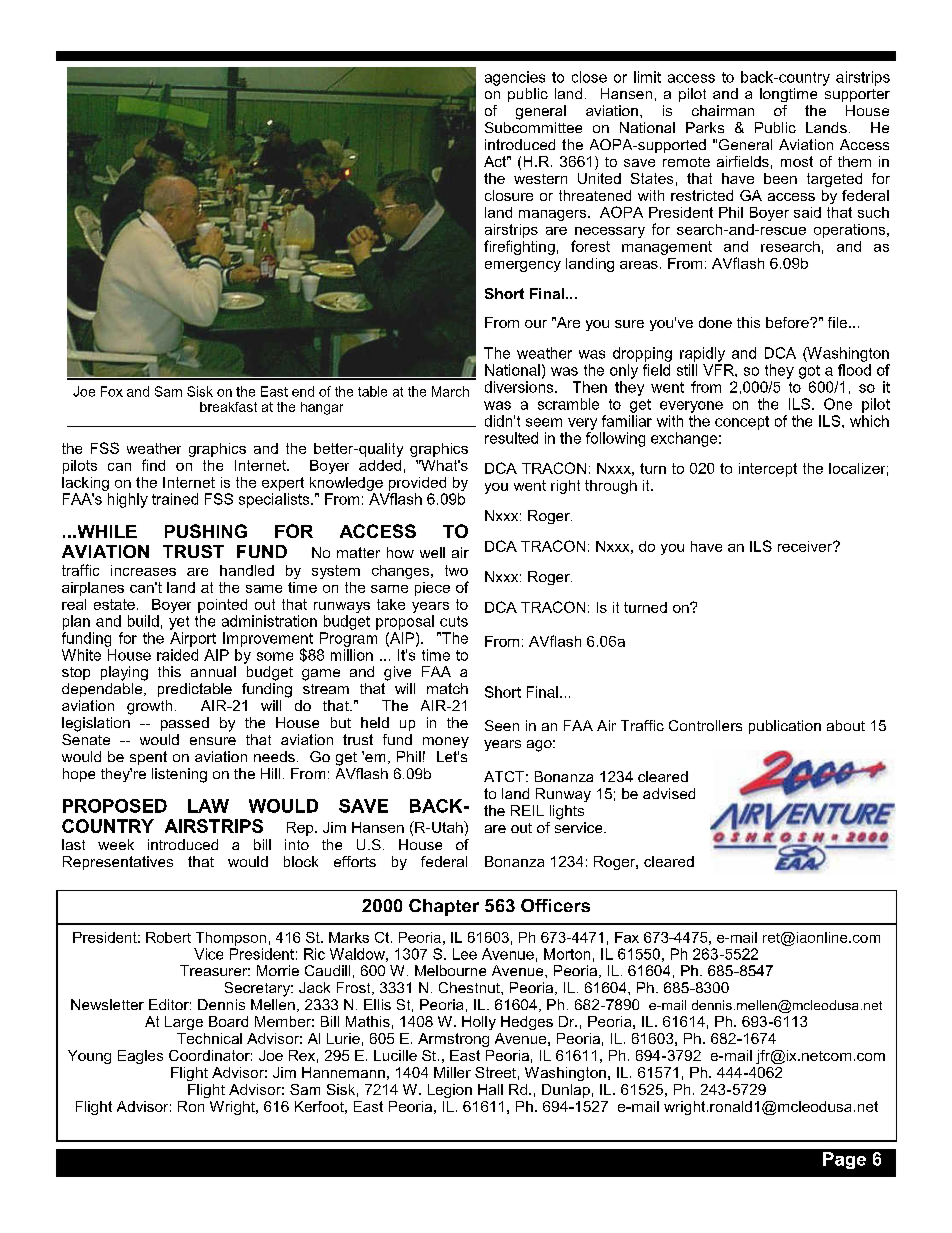 This page has width=952, height=1233. Describe the element at coordinates (496, 161) in the page. I see `Act` at that location.
